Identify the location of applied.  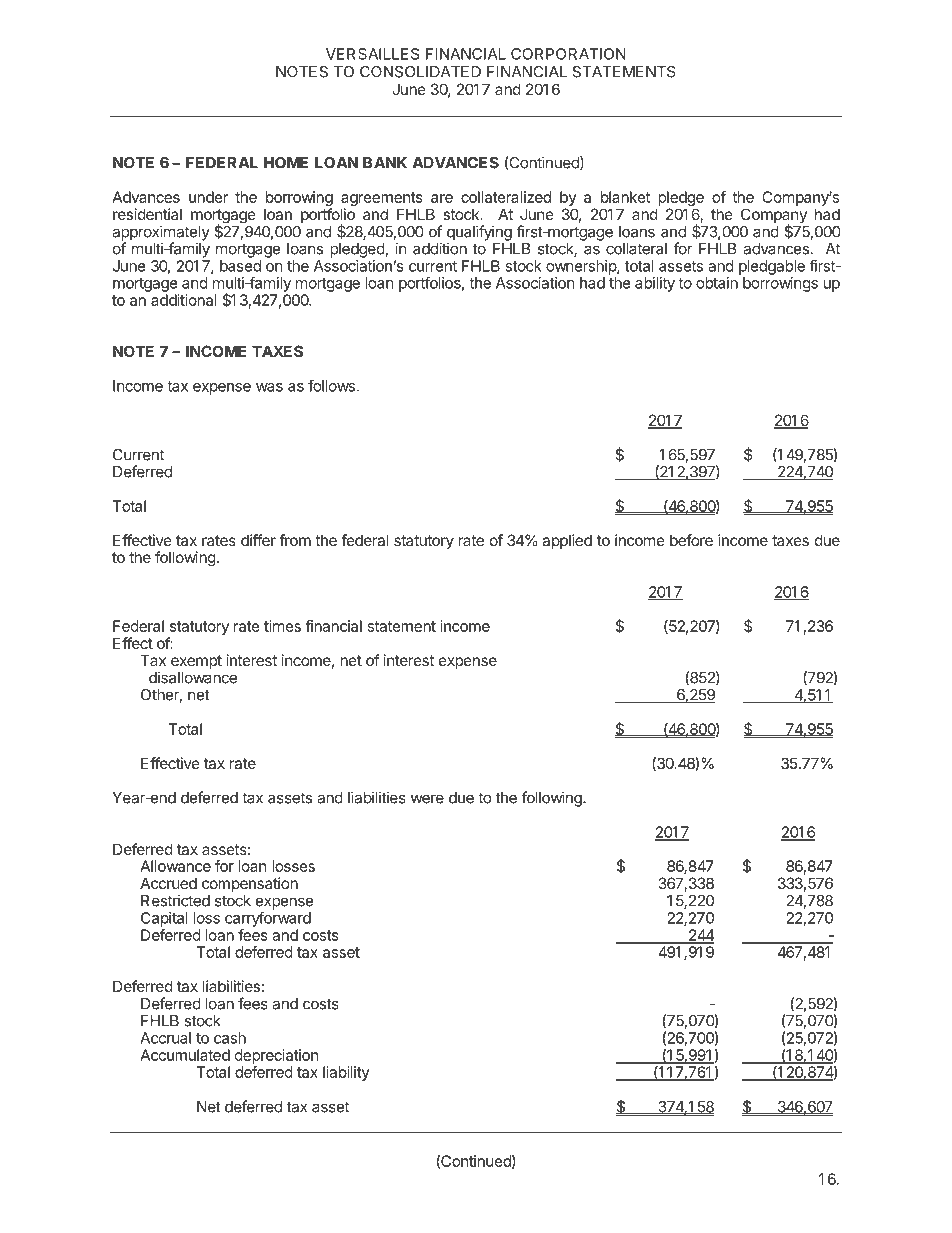
(567, 541).
